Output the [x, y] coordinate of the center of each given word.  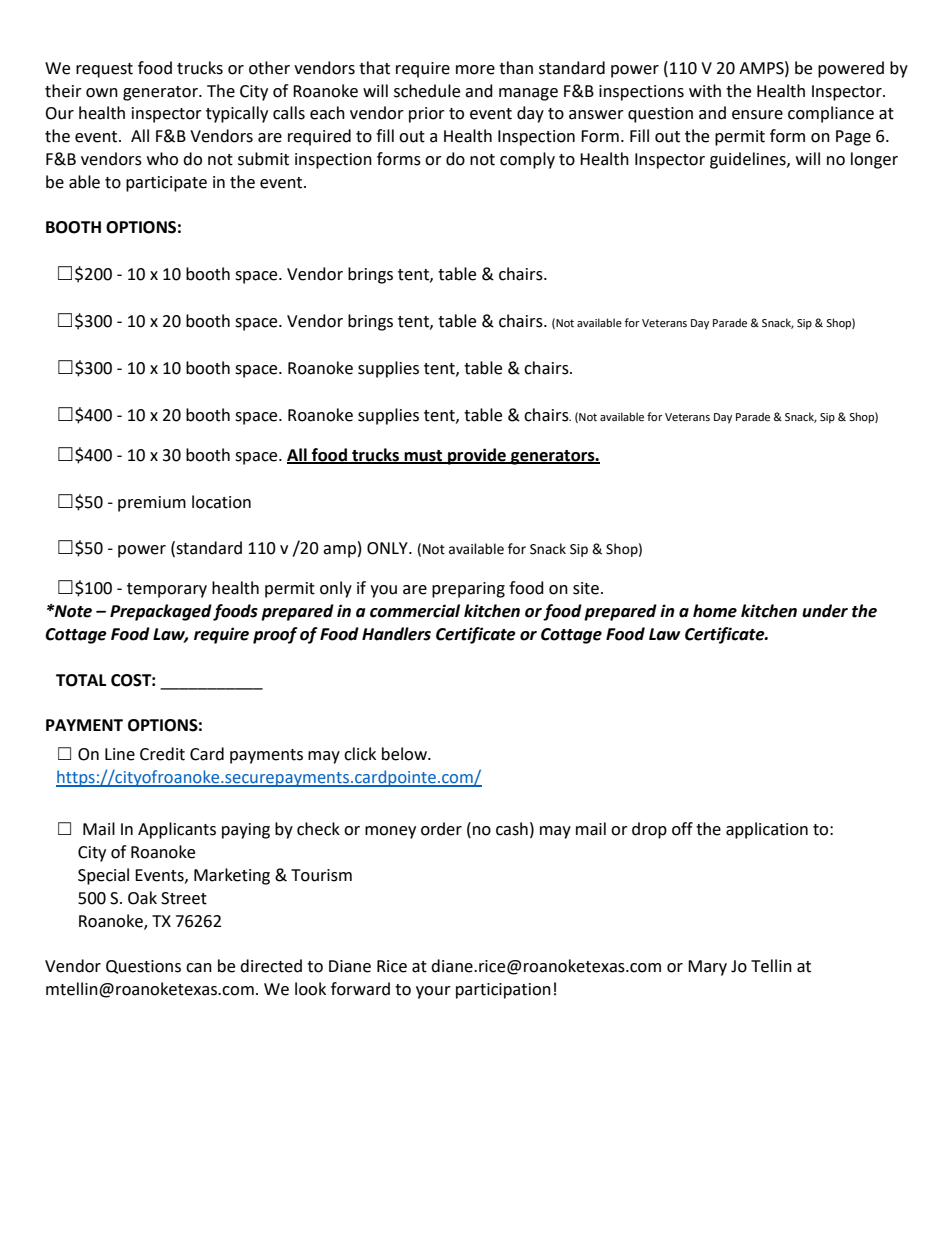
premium [152, 504]
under [825, 611]
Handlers [396, 634]
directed [271, 966]
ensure [757, 115]
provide [477, 456]
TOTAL [81, 680]
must [423, 456]
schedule [427, 91]
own [102, 93]
